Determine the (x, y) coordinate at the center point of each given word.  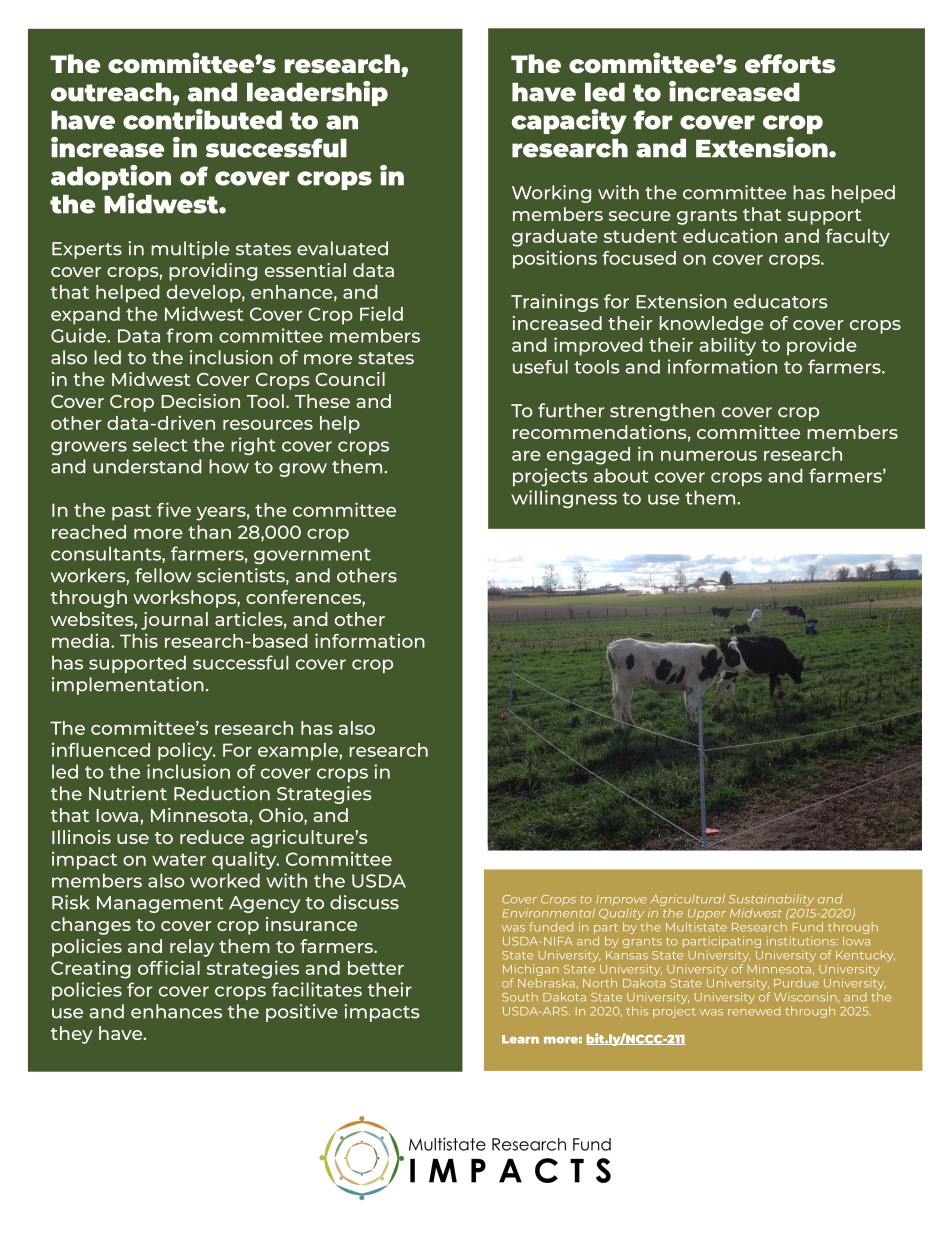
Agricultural (687, 900)
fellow (163, 575)
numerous (709, 456)
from (189, 335)
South (520, 997)
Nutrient (128, 793)
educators (781, 301)
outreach (111, 92)
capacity (569, 122)
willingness (564, 499)
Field (381, 313)
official (169, 967)
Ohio (282, 816)
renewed (754, 1011)
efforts (790, 63)
